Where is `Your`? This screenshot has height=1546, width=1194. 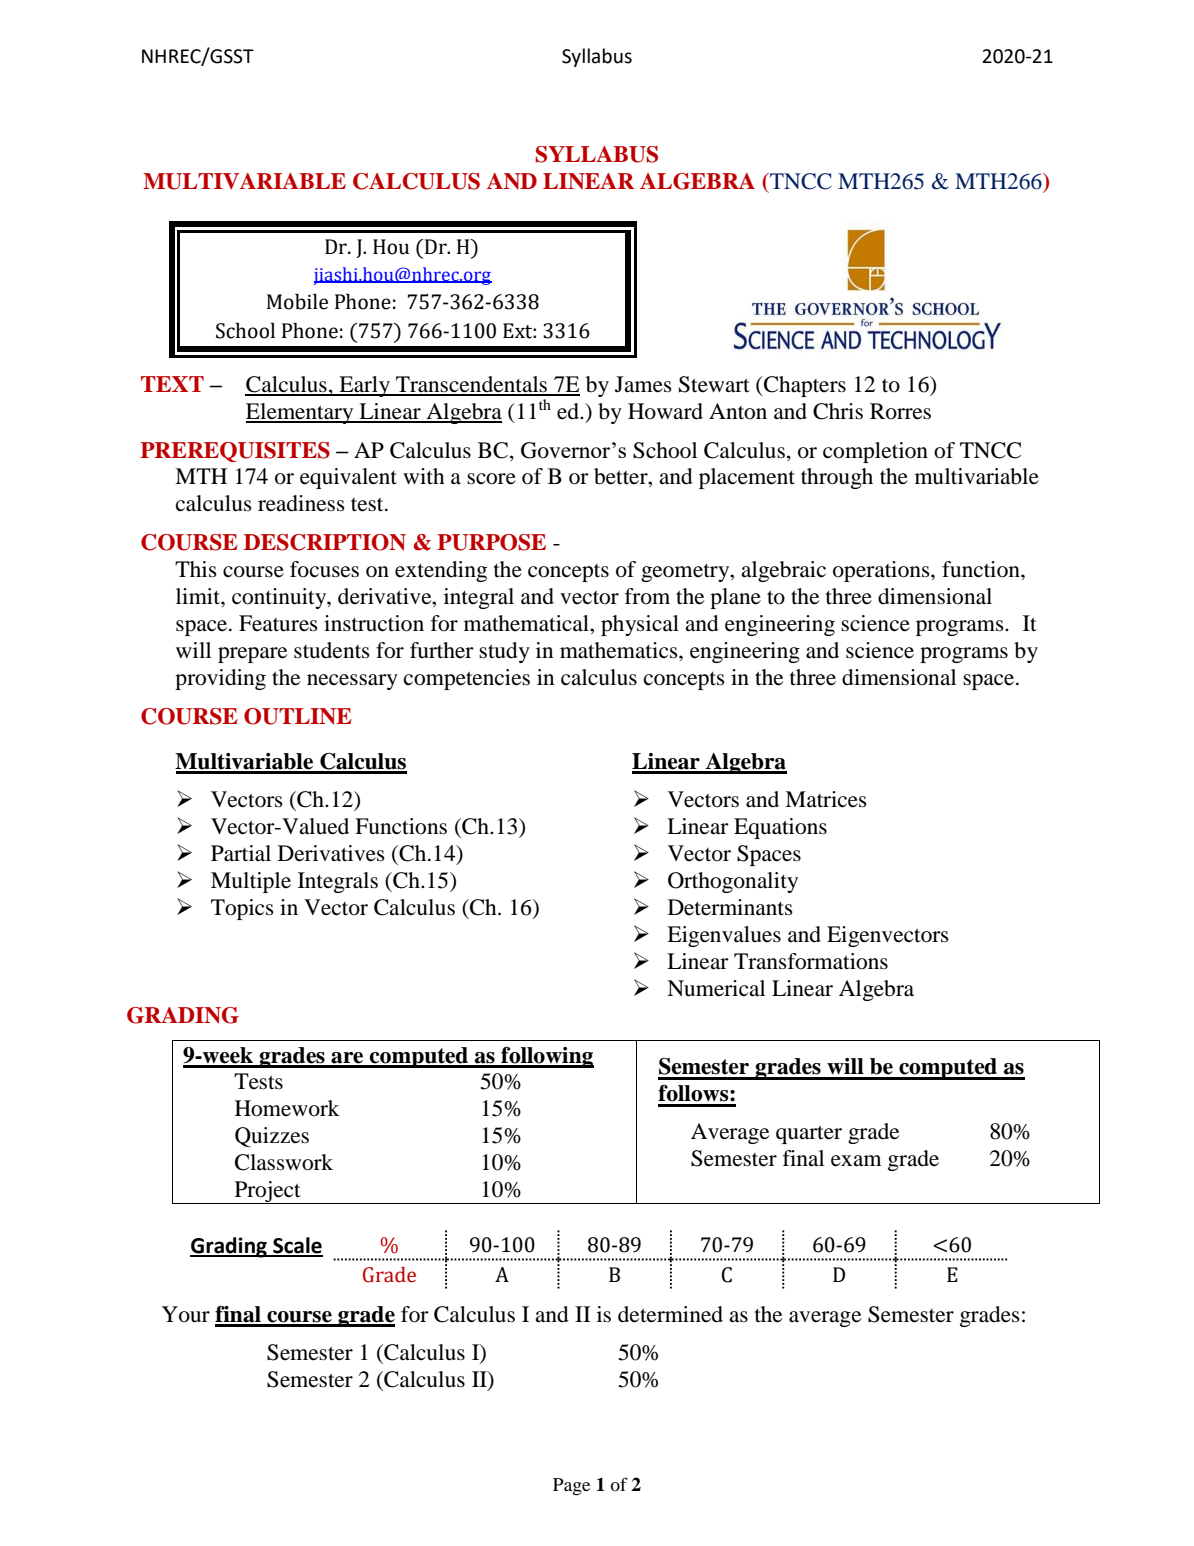 Your is located at coordinates (186, 1314).
